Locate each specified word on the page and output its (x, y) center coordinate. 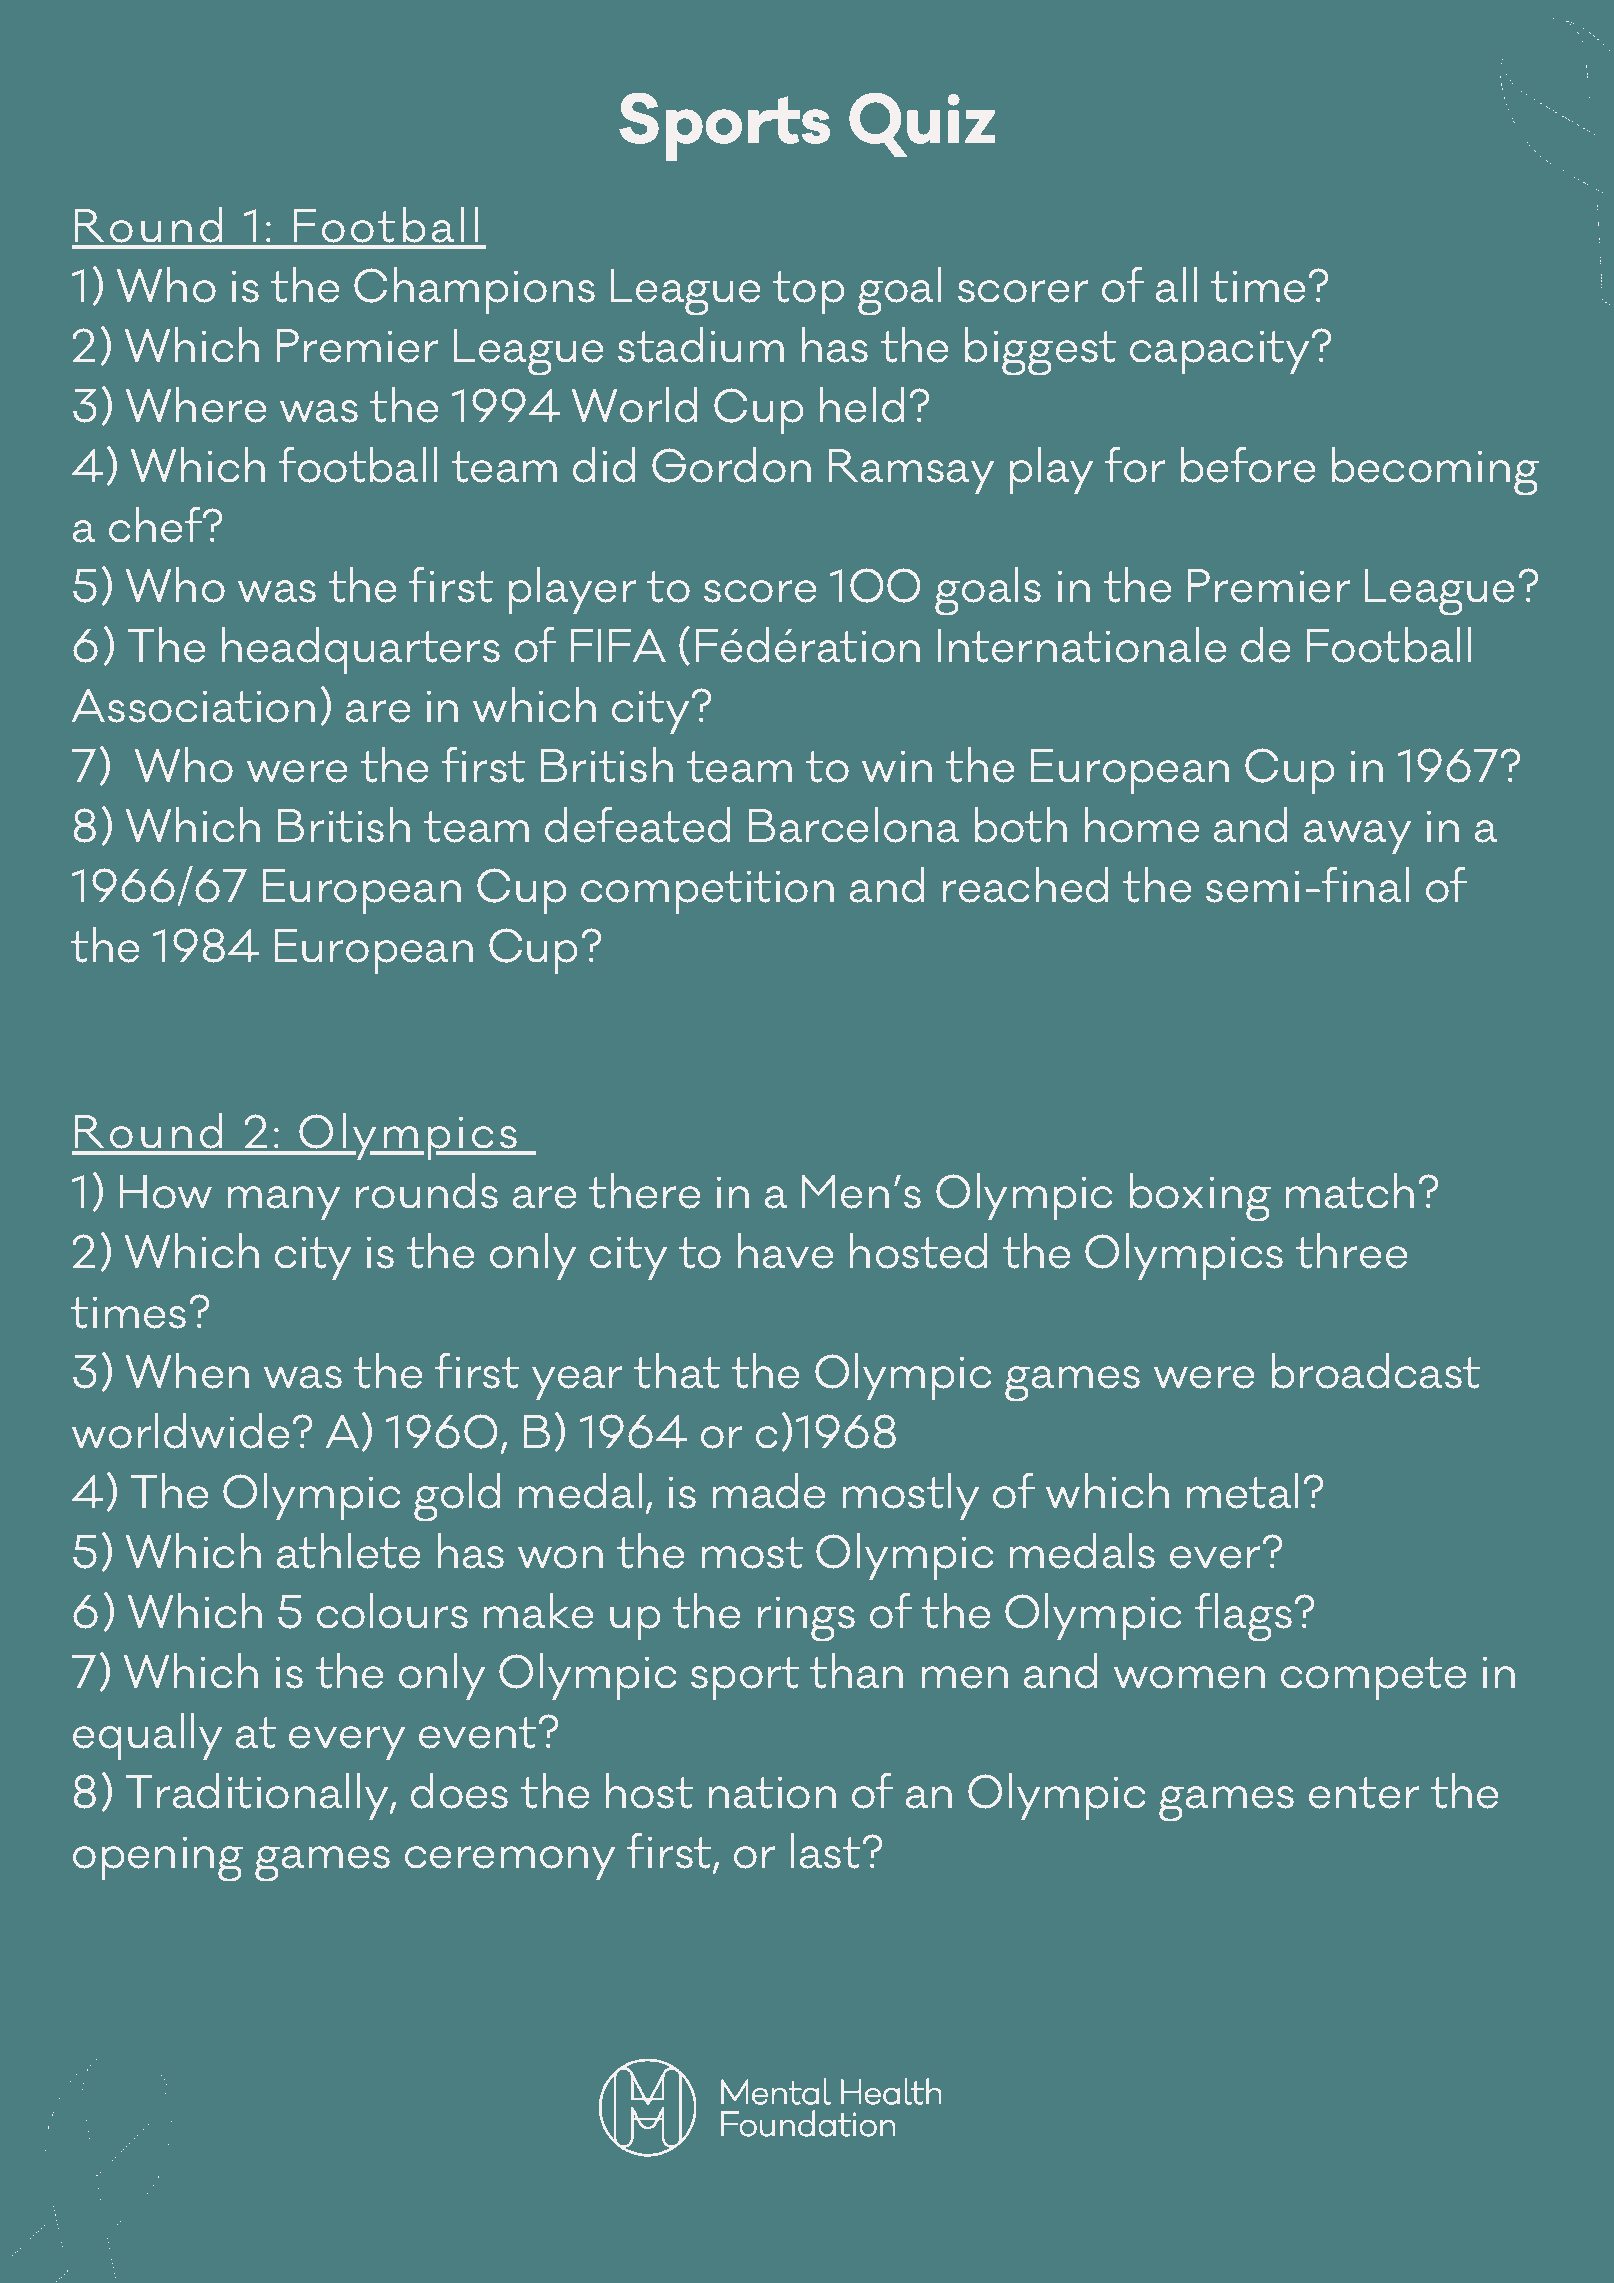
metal (1242, 1491)
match (1350, 1191)
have (785, 1251)
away (1357, 837)
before (1248, 465)
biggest (1040, 351)
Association (193, 706)
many (284, 1203)
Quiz (922, 125)
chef (157, 525)
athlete (348, 1551)
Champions (474, 290)
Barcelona (854, 825)
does (459, 1791)
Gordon (731, 465)
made (769, 1491)
